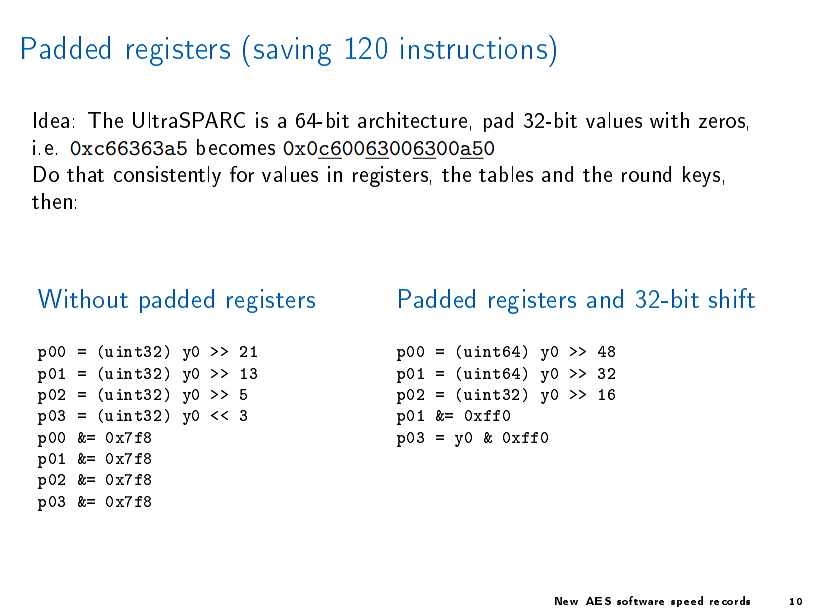  I want to click on instructions, so click(474, 48).
